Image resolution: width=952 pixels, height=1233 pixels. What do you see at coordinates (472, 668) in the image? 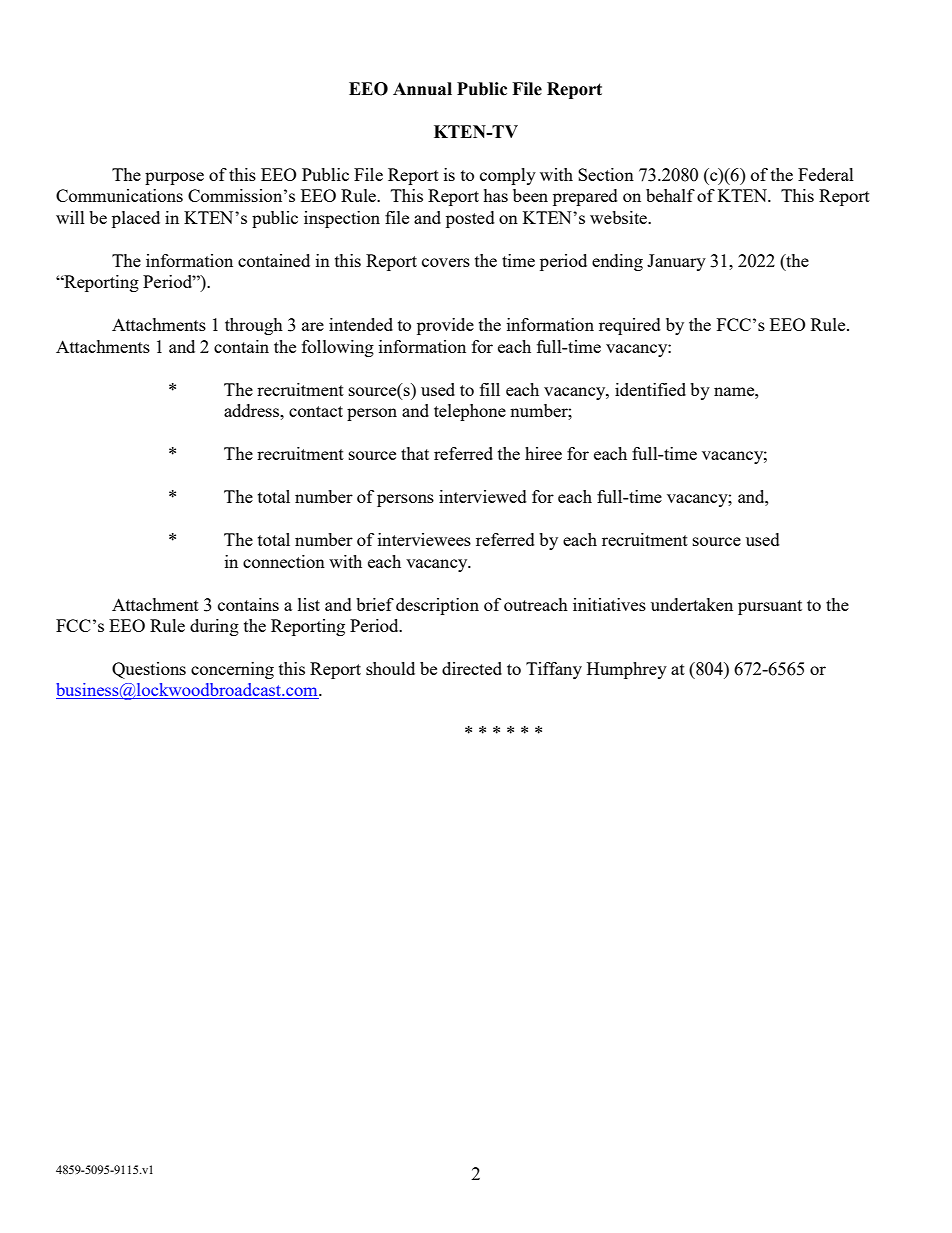
I see `directed` at bounding box center [472, 668].
